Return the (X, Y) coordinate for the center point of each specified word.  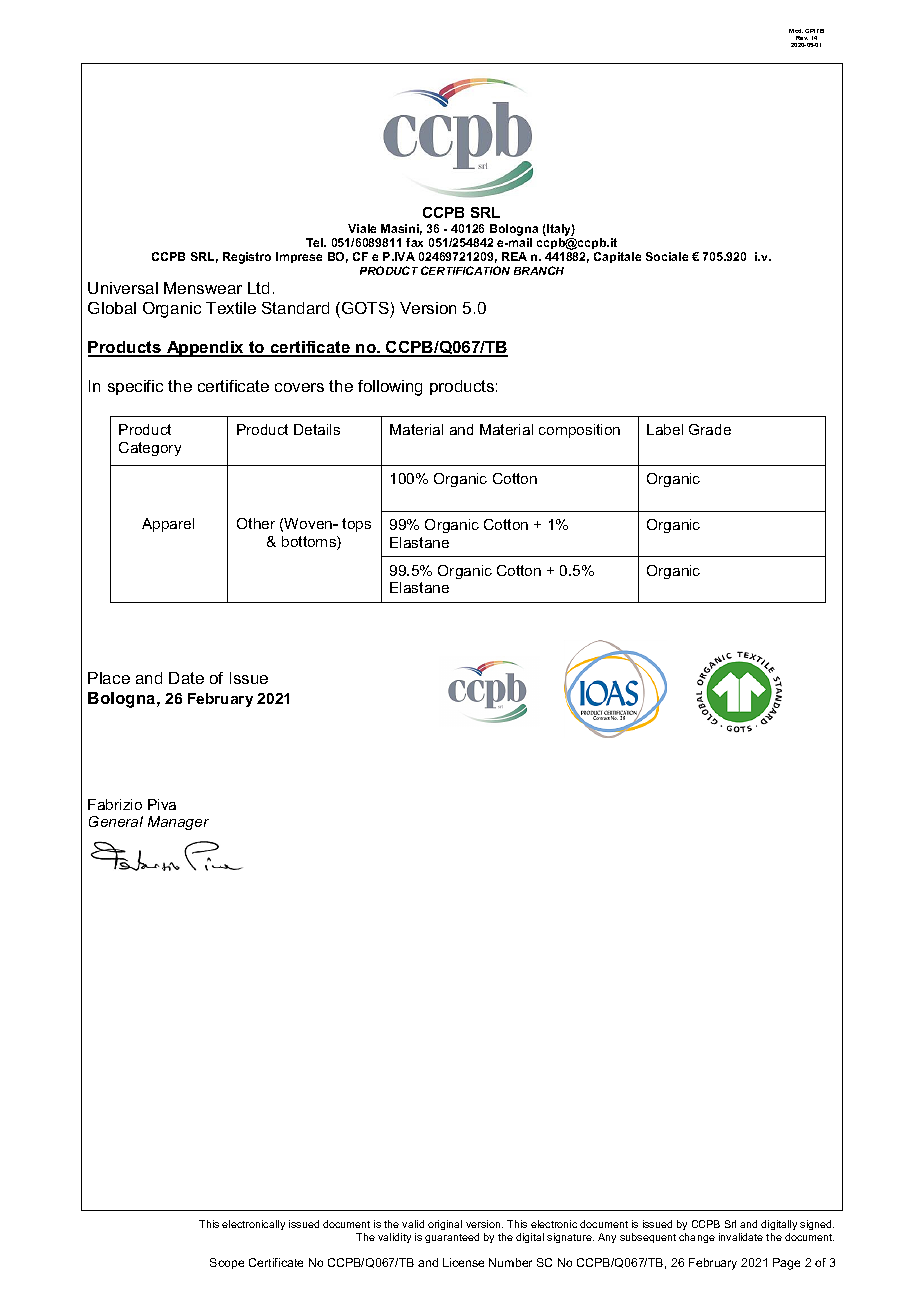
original (445, 1225)
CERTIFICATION (465, 270)
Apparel (168, 525)
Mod (796, 31)
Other (256, 523)
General (116, 821)
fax (414, 242)
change (697, 1238)
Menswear (203, 288)
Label (665, 429)
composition (579, 431)
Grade (710, 429)
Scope (227, 1263)
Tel (316, 242)
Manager (178, 823)
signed (817, 1225)
